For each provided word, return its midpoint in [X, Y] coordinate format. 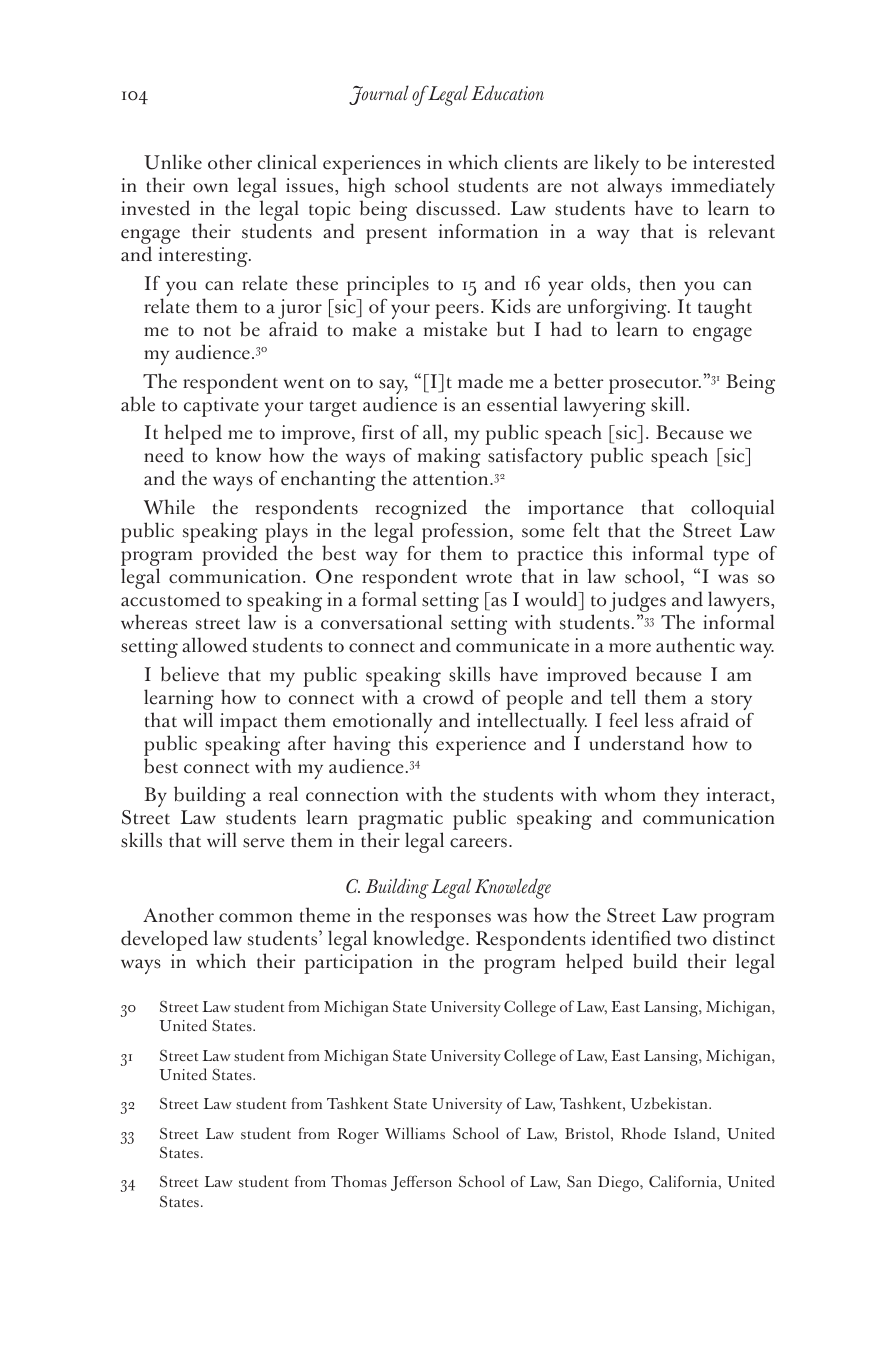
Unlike [173, 162]
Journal [379, 95]
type [731, 557]
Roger [358, 1136]
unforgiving [618, 310]
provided [240, 555]
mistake [455, 329]
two [692, 940]
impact [248, 723]
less [659, 720]
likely [616, 166]
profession [466, 534]
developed [164, 940]
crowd [448, 697]
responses [451, 922]
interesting [204, 257]
